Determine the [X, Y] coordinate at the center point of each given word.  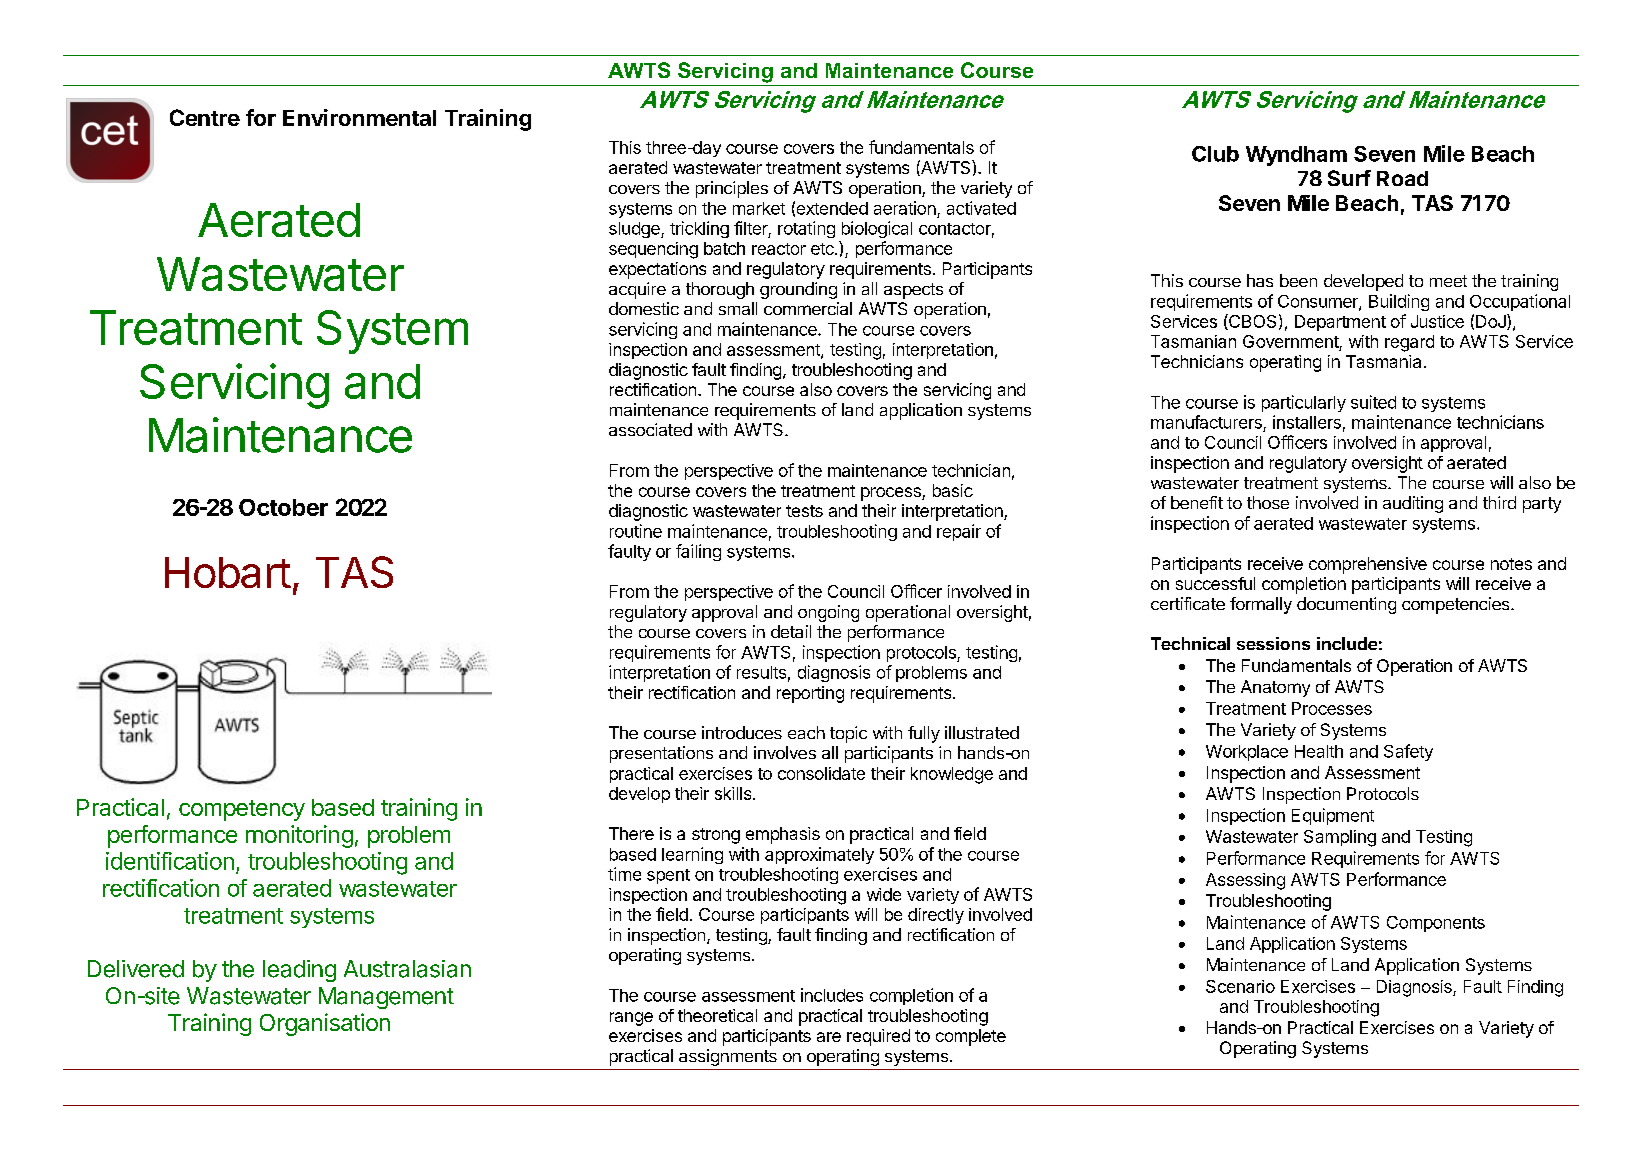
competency [242, 810]
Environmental [359, 117]
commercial [808, 308]
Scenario [1240, 986]
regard [1409, 343]
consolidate [821, 773]
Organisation [325, 1024]
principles [732, 189]
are [829, 1037]
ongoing [828, 613]
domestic [644, 308]
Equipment [1333, 816]
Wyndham [1296, 156]
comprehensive [1368, 565]
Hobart [228, 572]
